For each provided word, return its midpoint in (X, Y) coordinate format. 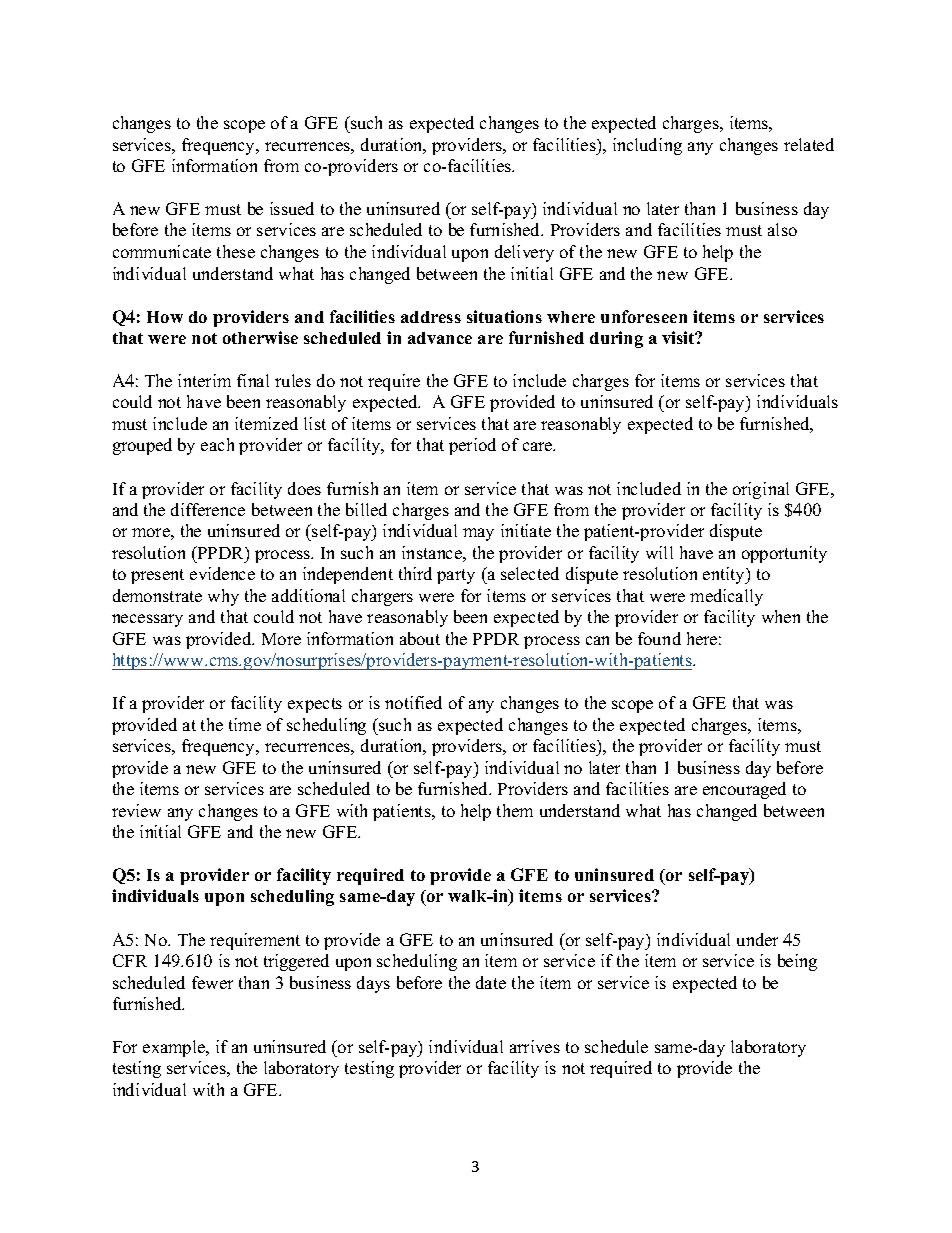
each (217, 444)
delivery (524, 253)
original (761, 490)
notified (413, 702)
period (472, 446)
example (175, 1048)
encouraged (744, 790)
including (647, 146)
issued (292, 208)
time (245, 724)
